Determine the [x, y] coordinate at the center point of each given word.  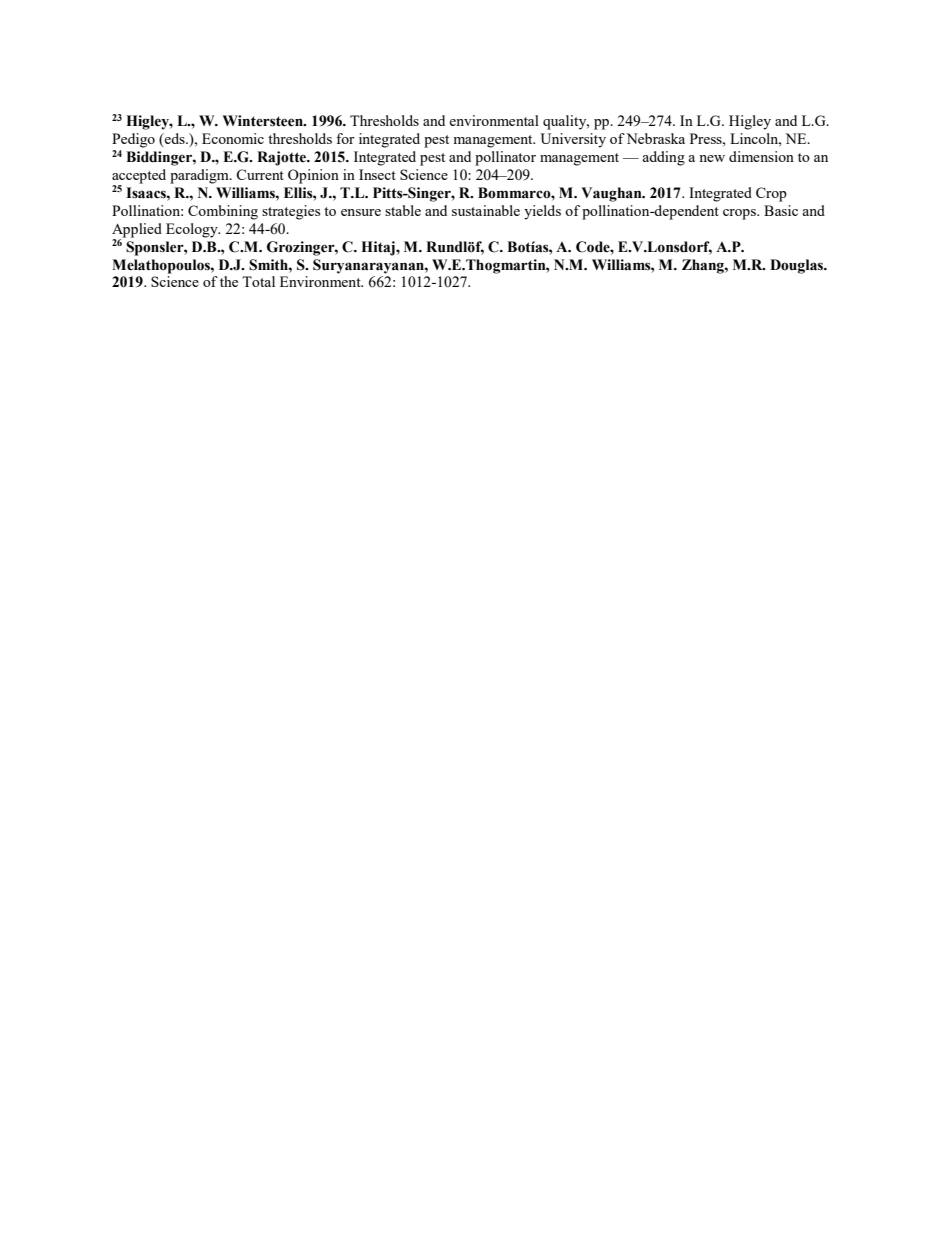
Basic [781, 210]
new [712, 158]
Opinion [313, 176]
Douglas [798, 266]
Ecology [193, 230]
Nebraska [655, 138]
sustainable [486, 210]
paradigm [200, 176]
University [573, 140]
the [229, 281]
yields [542, 212]
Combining [223, 212]
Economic [233, 138]
